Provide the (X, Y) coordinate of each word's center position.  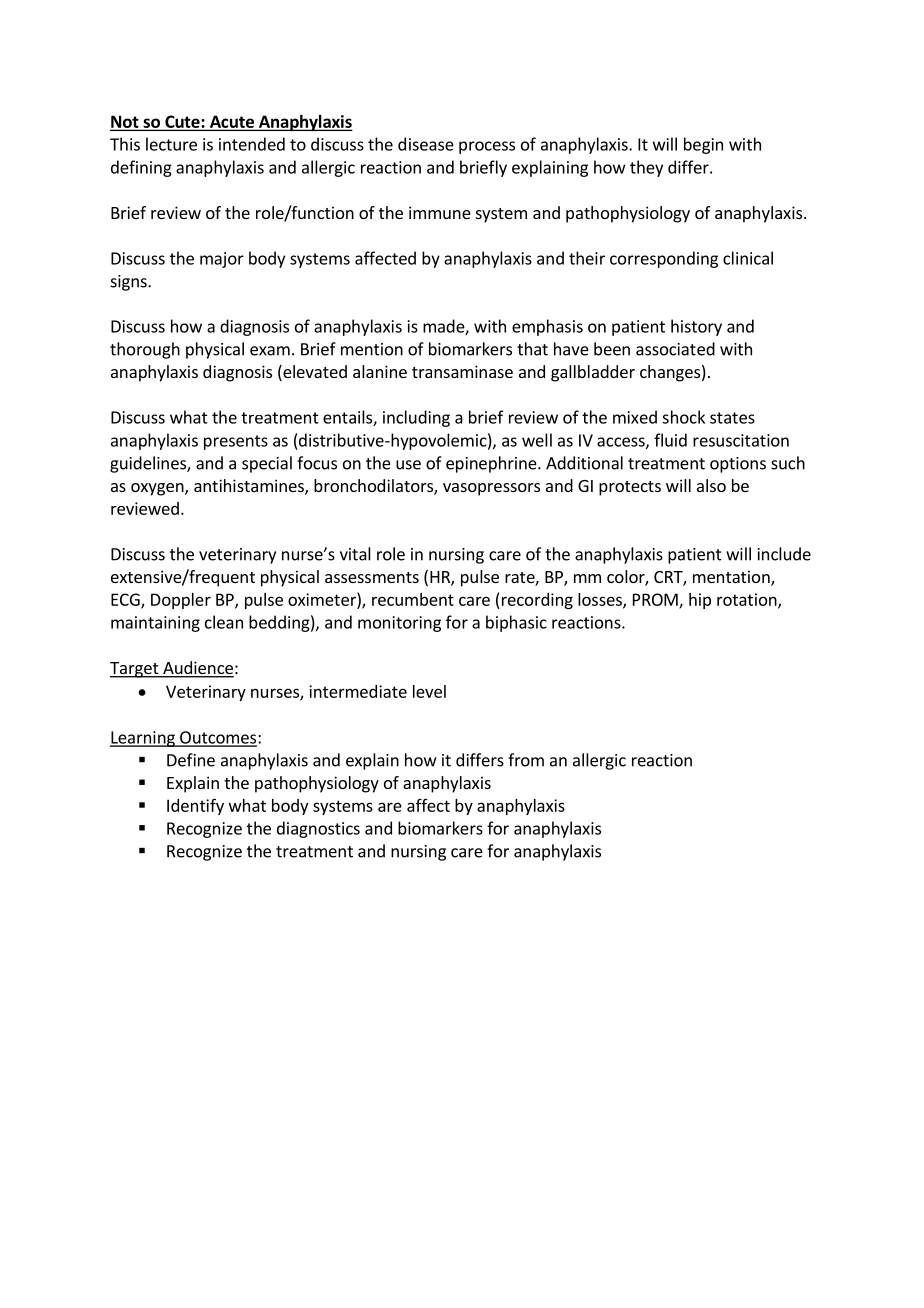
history (696, 327)
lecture (171, 144)
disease (426, 144)
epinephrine (492, 464)
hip (700, 601)
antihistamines (250, 487)
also (711, 485)
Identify (195, 806)
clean (224, 622)
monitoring (399, 624)
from (526, 760)
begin (703, 145)
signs (130, 283)
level (429, 691)
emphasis (547, 327)
